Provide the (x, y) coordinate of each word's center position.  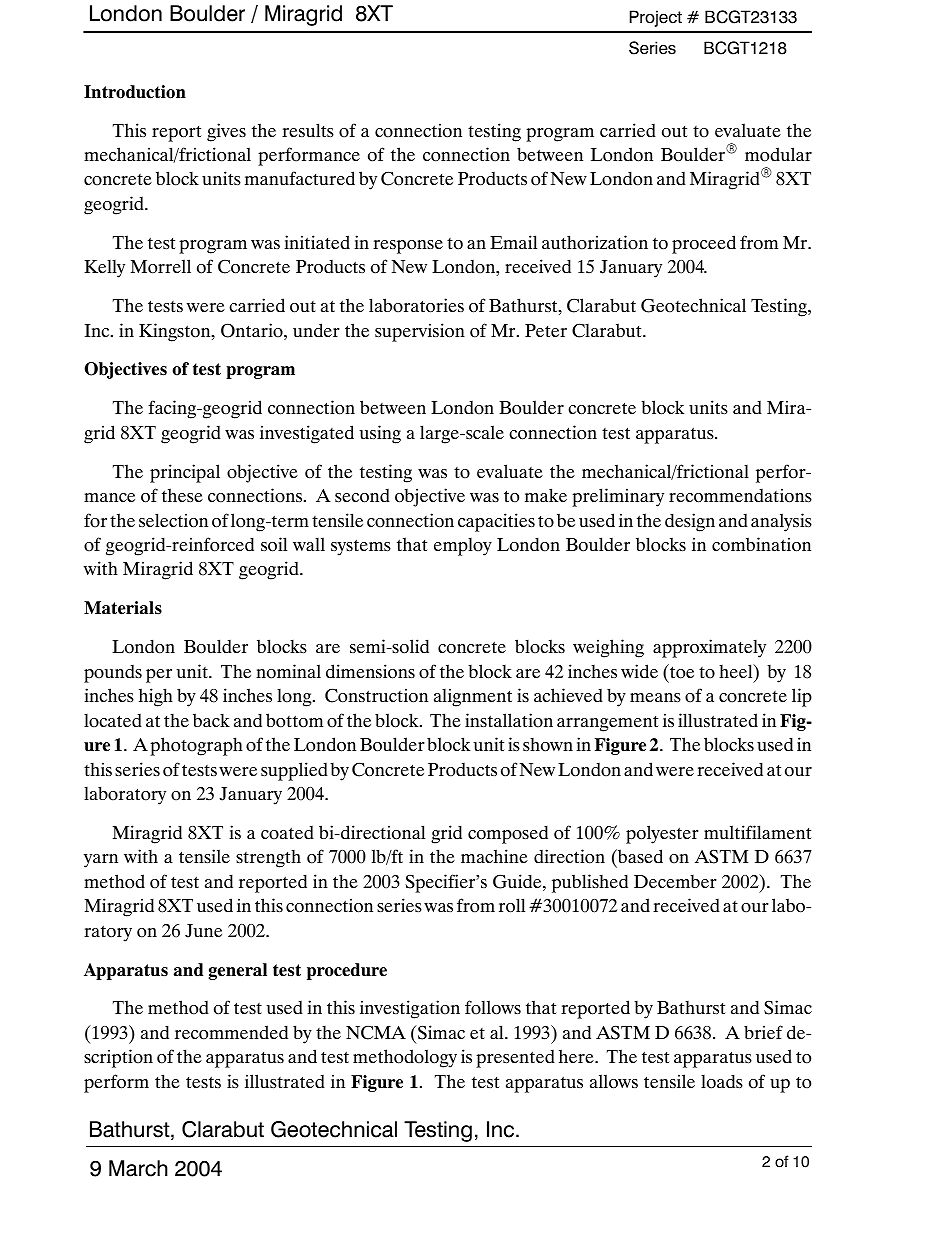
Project (656, 18)
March (138, 1168)
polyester (662, 834)
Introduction (135, 92)
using (380, 434)
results (308, 130)
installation (509, 720)
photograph (196, 746)
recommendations (740, 495)
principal (185, 473)
